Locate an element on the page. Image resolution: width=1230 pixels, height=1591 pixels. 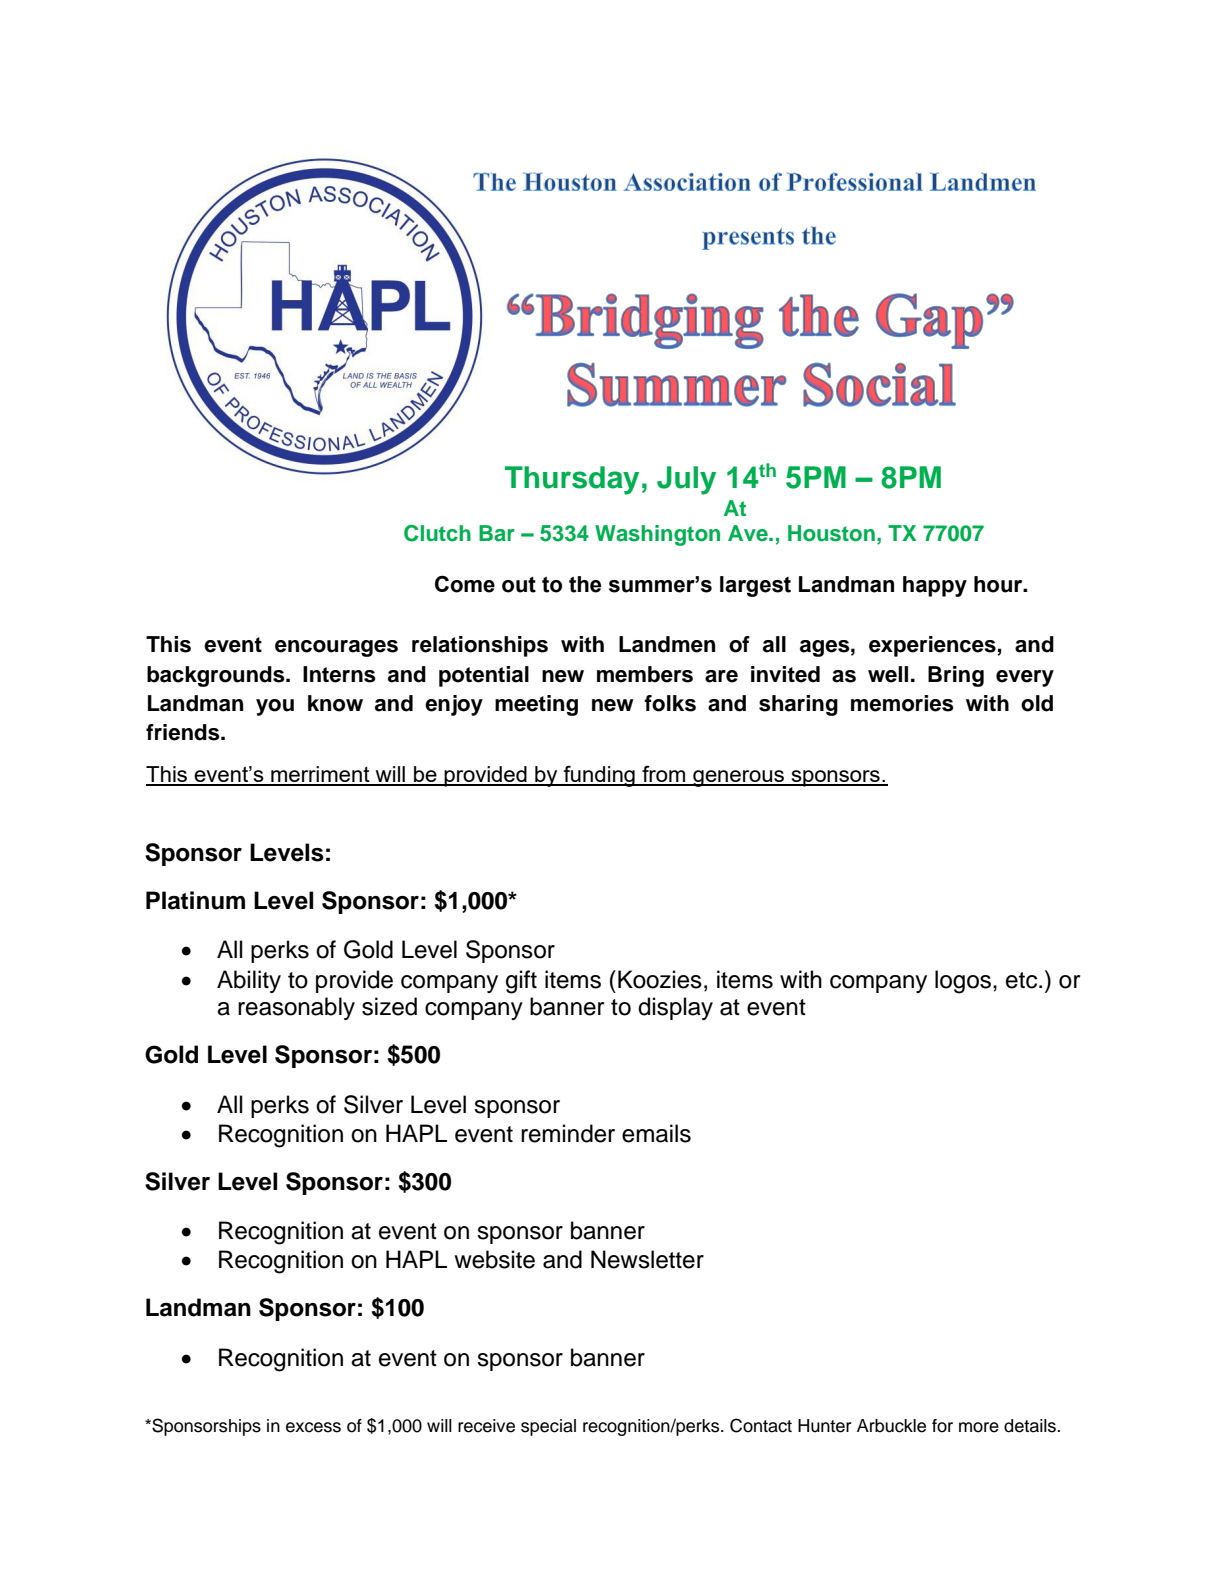
for is located at coordinates (942, 1426).
